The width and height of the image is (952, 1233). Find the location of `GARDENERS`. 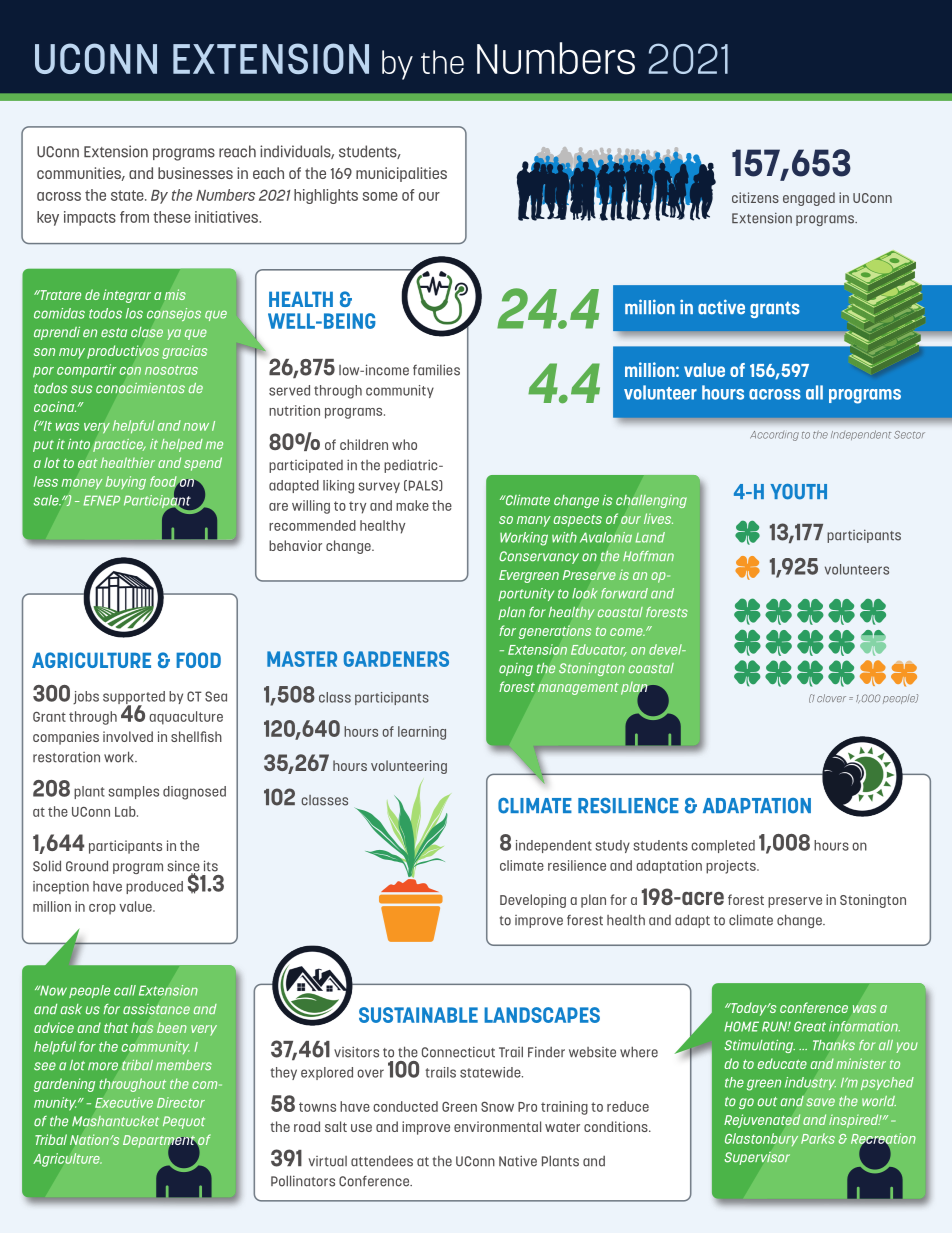

GARDENERS is located at coordinates (396, 659).
